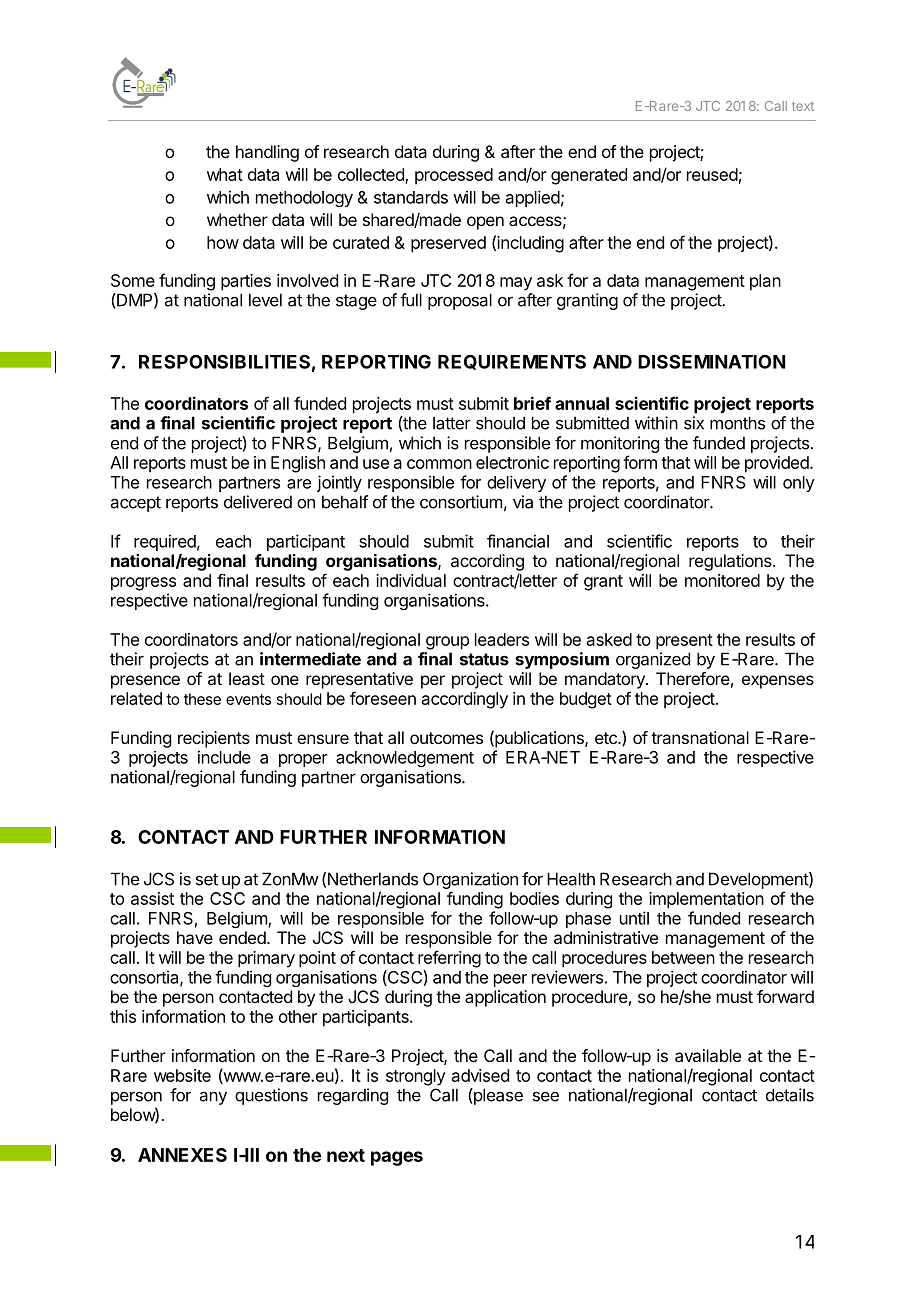 This image has width=924, height=1308. Describe the element at coordinates (480, 1075) in the image. I see `advised` at that location.
